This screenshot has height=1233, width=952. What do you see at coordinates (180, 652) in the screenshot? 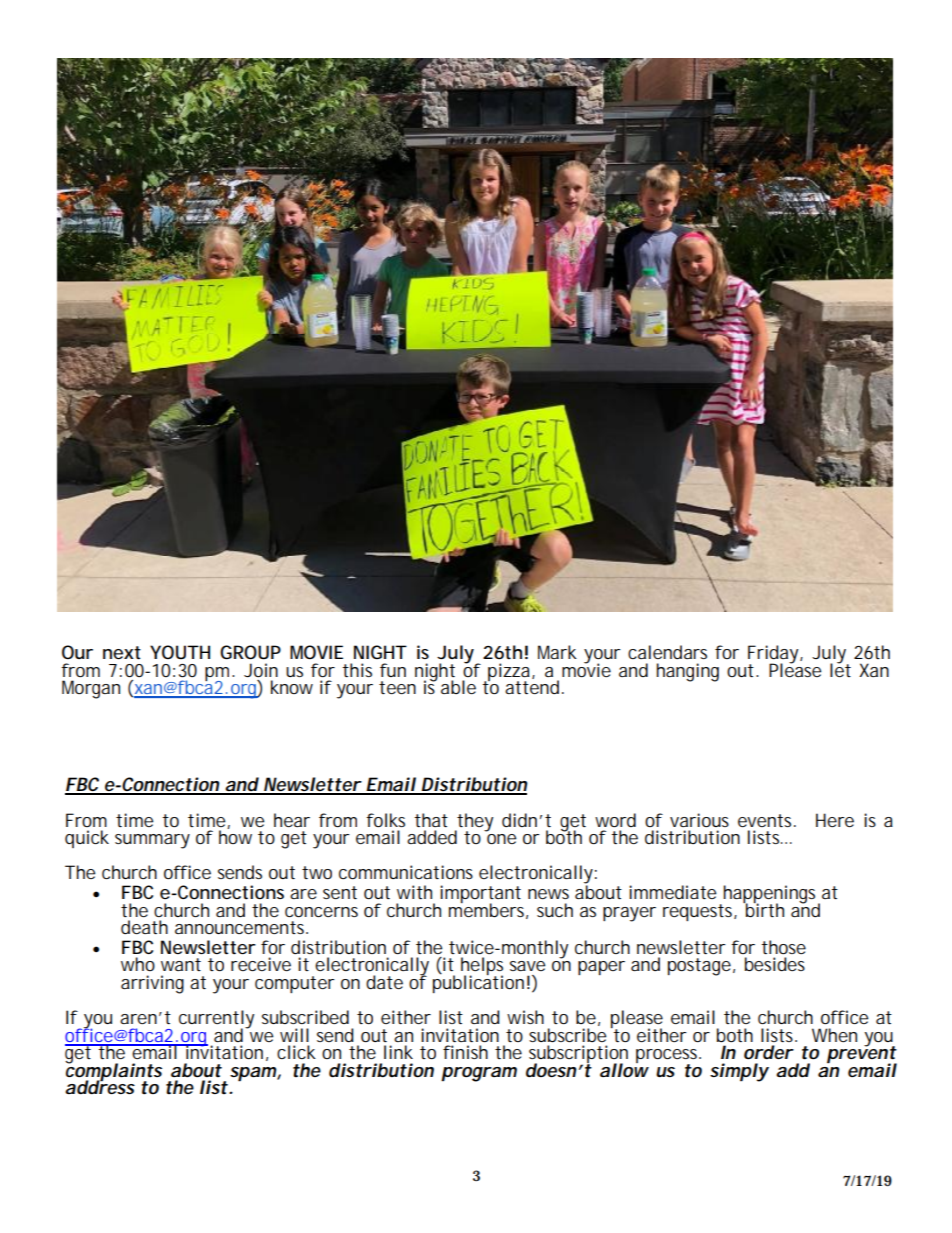
I see `YOUTH` at bounding box center [180, 652].
